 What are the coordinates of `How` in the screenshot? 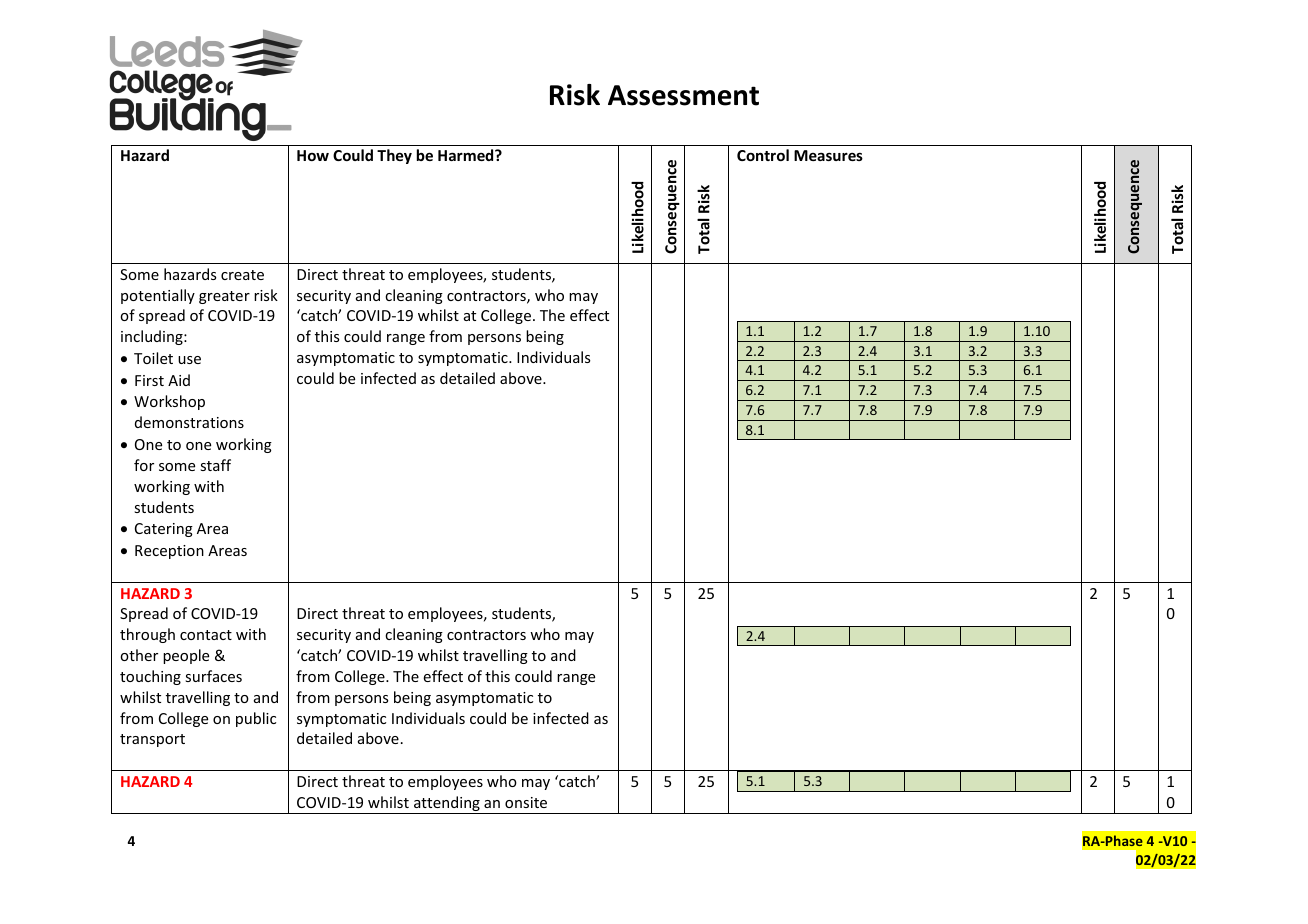 It's located at (313, 155).
